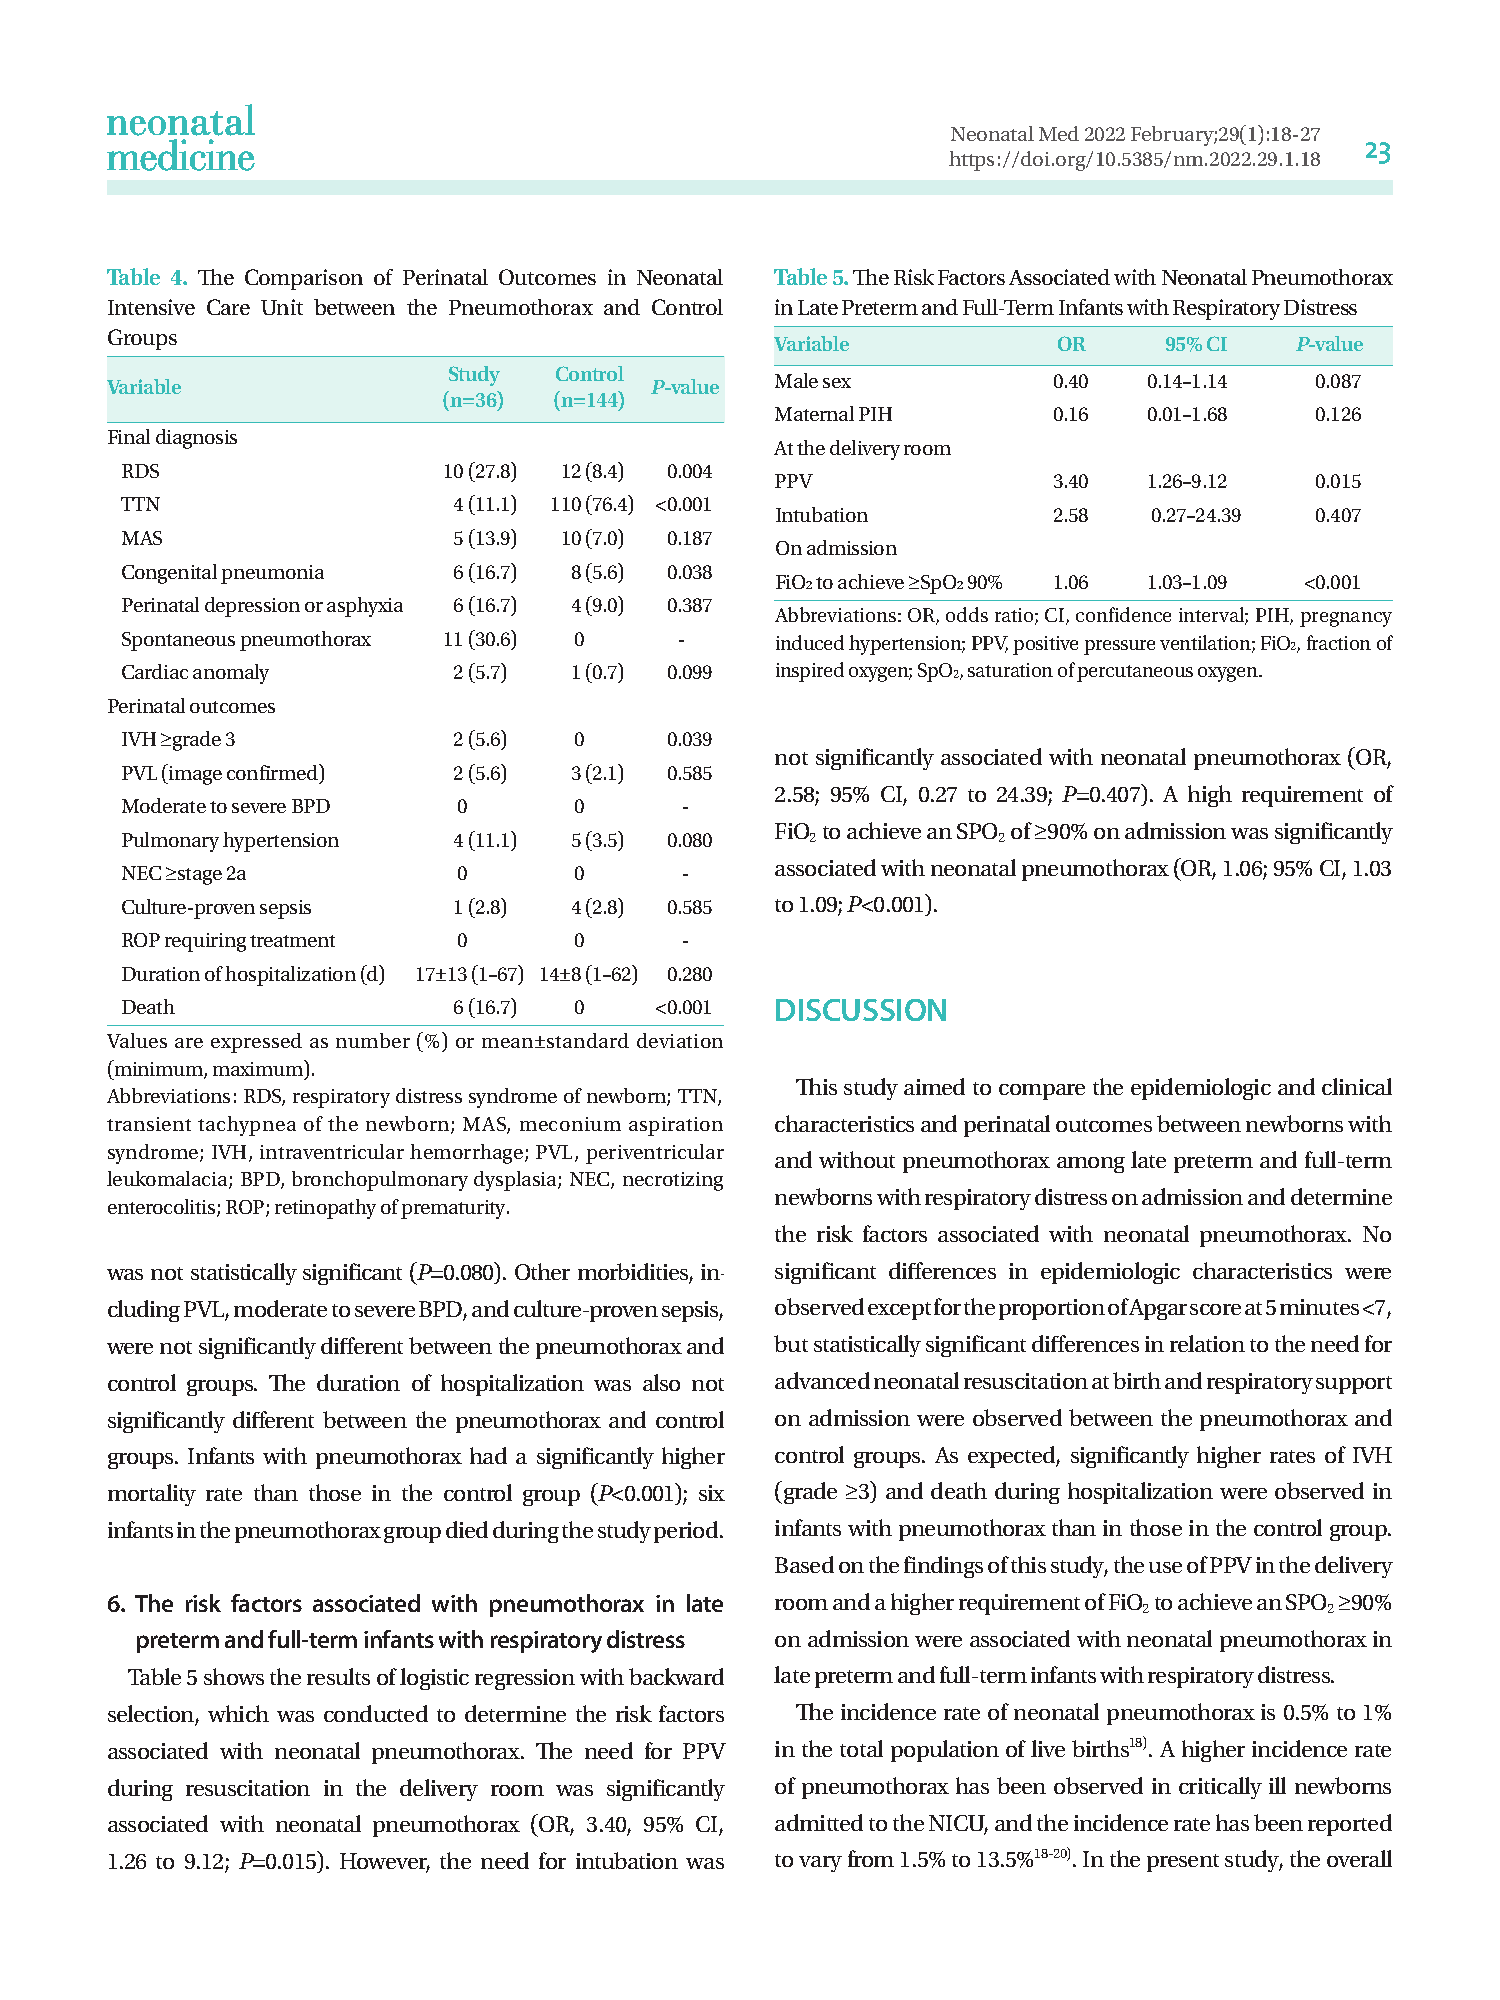 Image resolution: width=1500 pixels, height=2000 pixels. Describe the element at coordinates (1215, 1309) in the document. I see `score` at that location.
